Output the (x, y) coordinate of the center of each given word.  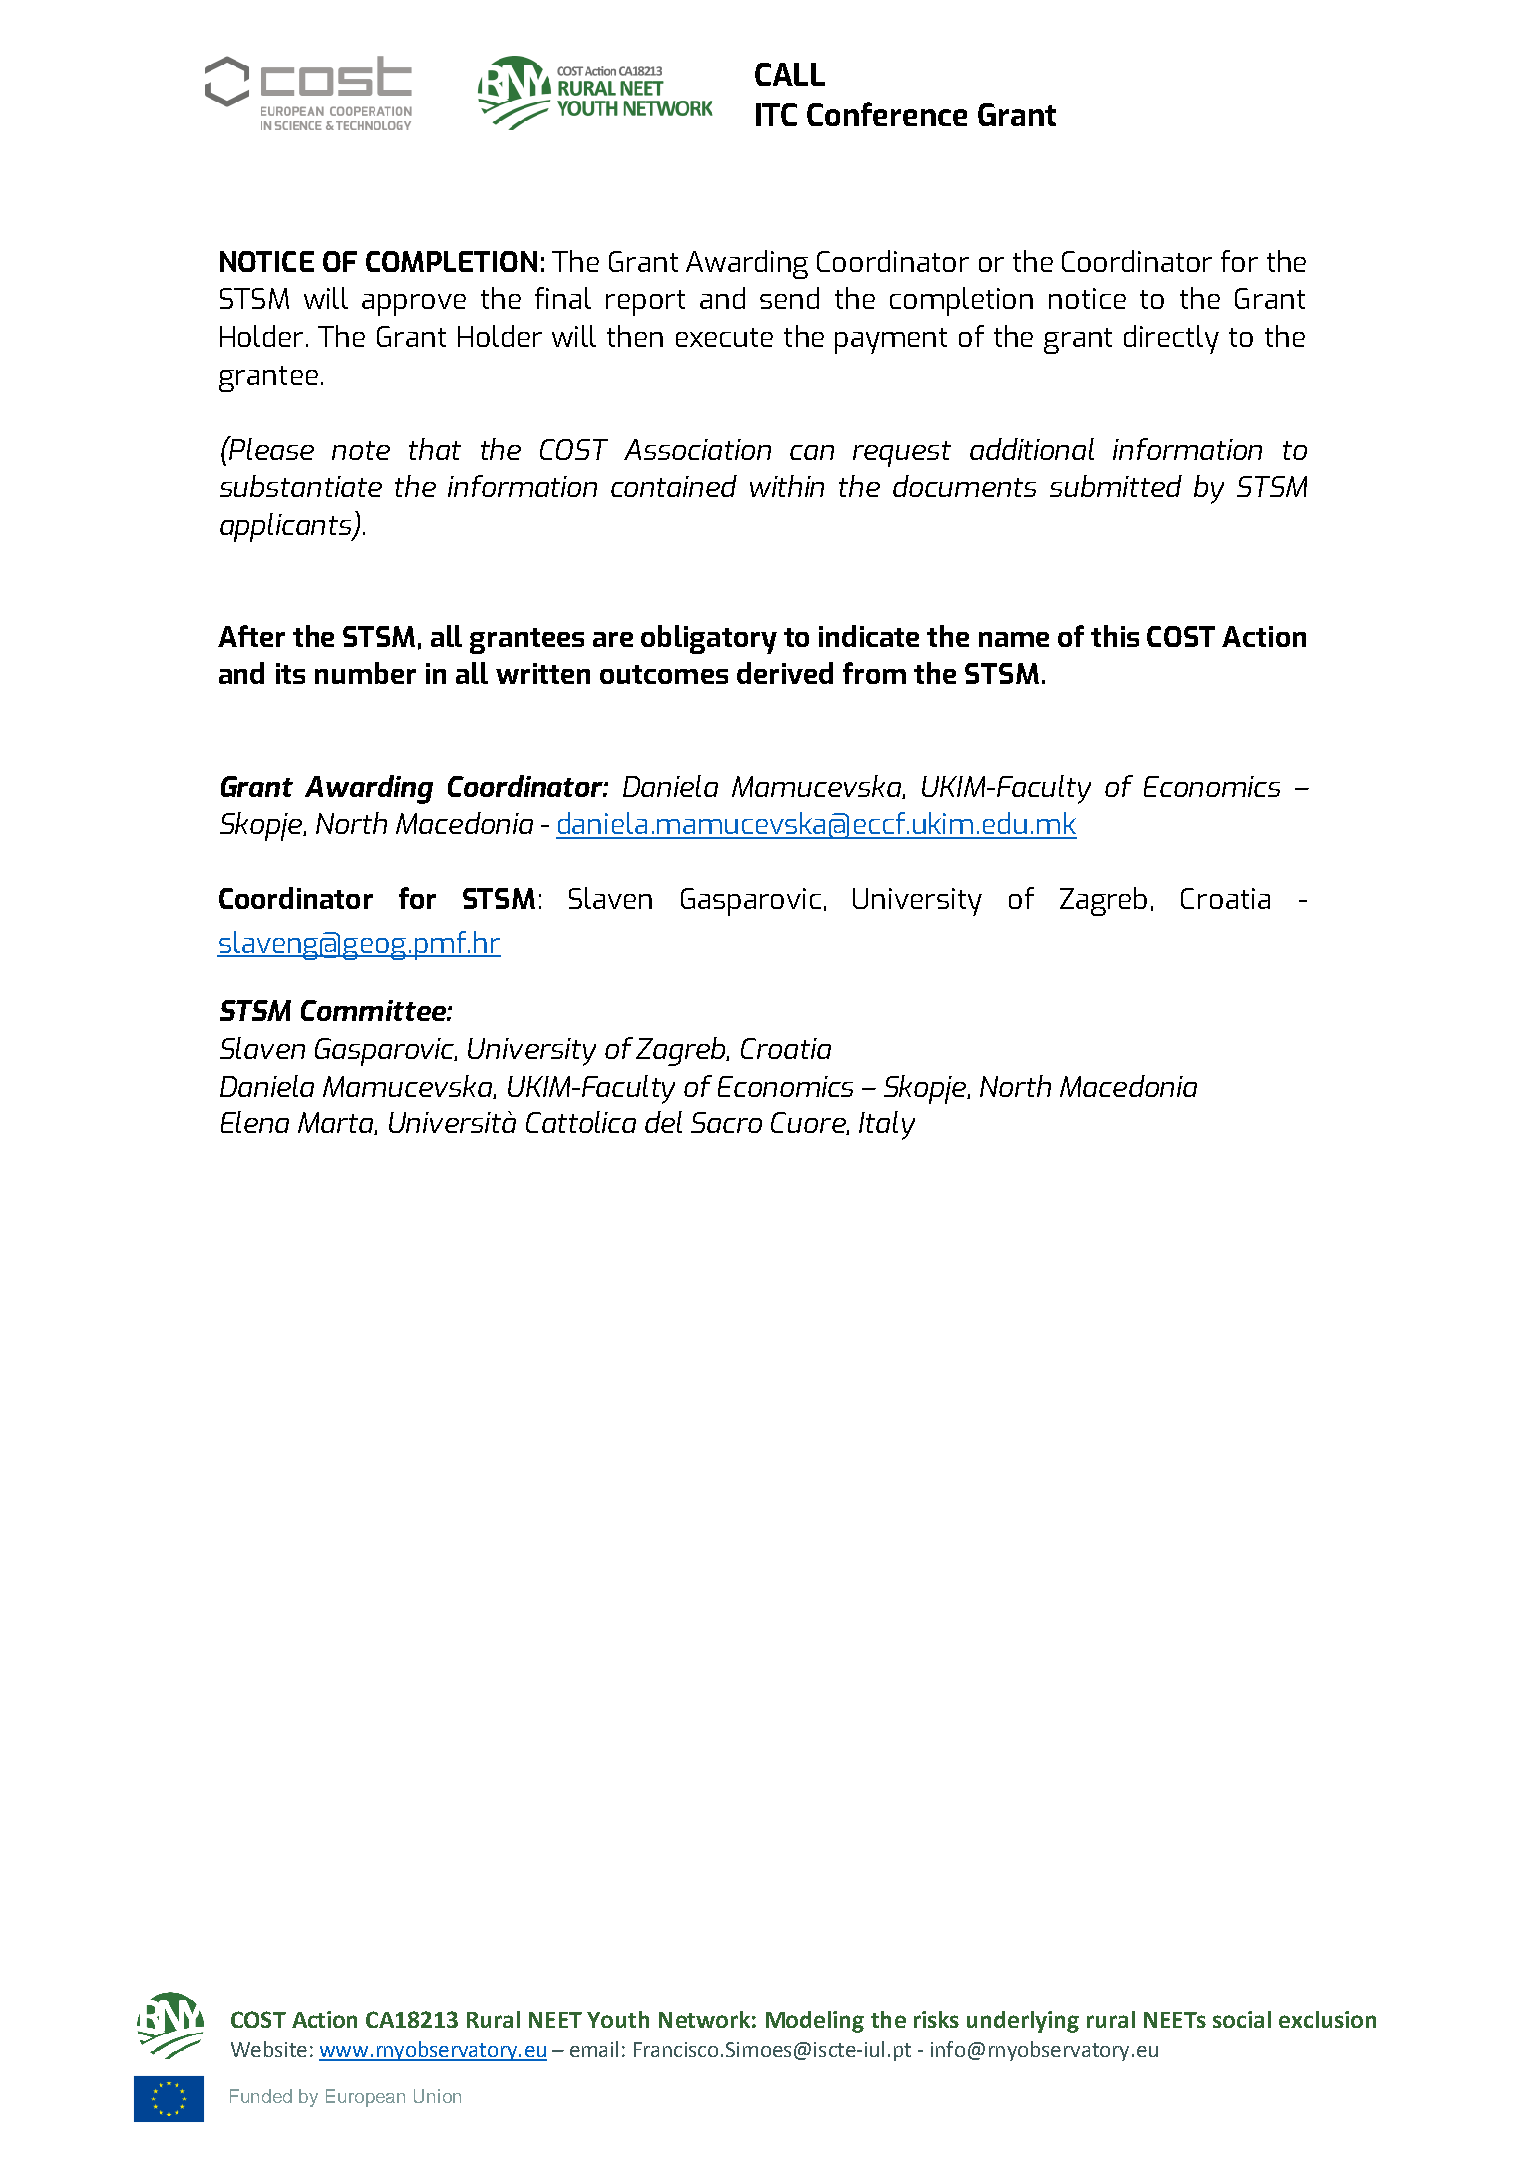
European (365, 2098)
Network (704, 2019)
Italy (887, 1125)
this (1115, 636)
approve (414, 305)
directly (1171, 339)
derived (785, 673)
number (365, 673)
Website (269, 2049)
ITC (776, 114)
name (1014, 639)
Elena (255, 1122)
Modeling (815, 2022)
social (1242, 2019)
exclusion (1327, 2019)
